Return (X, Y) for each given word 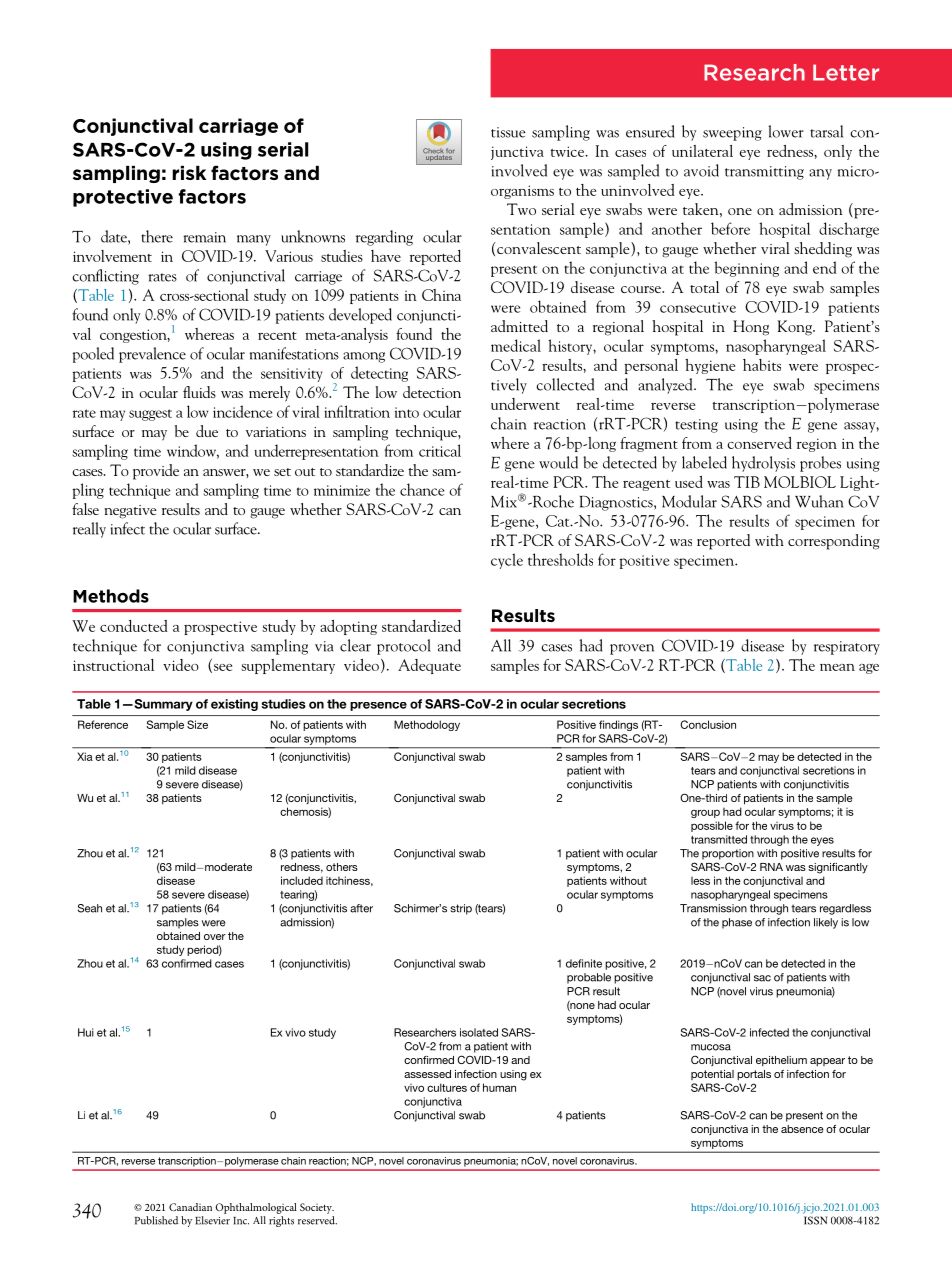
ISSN (816, 1220)
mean (837, 667)
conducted (134, 626)
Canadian (190, 1207)
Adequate (429, 666)
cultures (447, 1087)
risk (189, 173)
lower (786, 131)
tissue (508, 132)
